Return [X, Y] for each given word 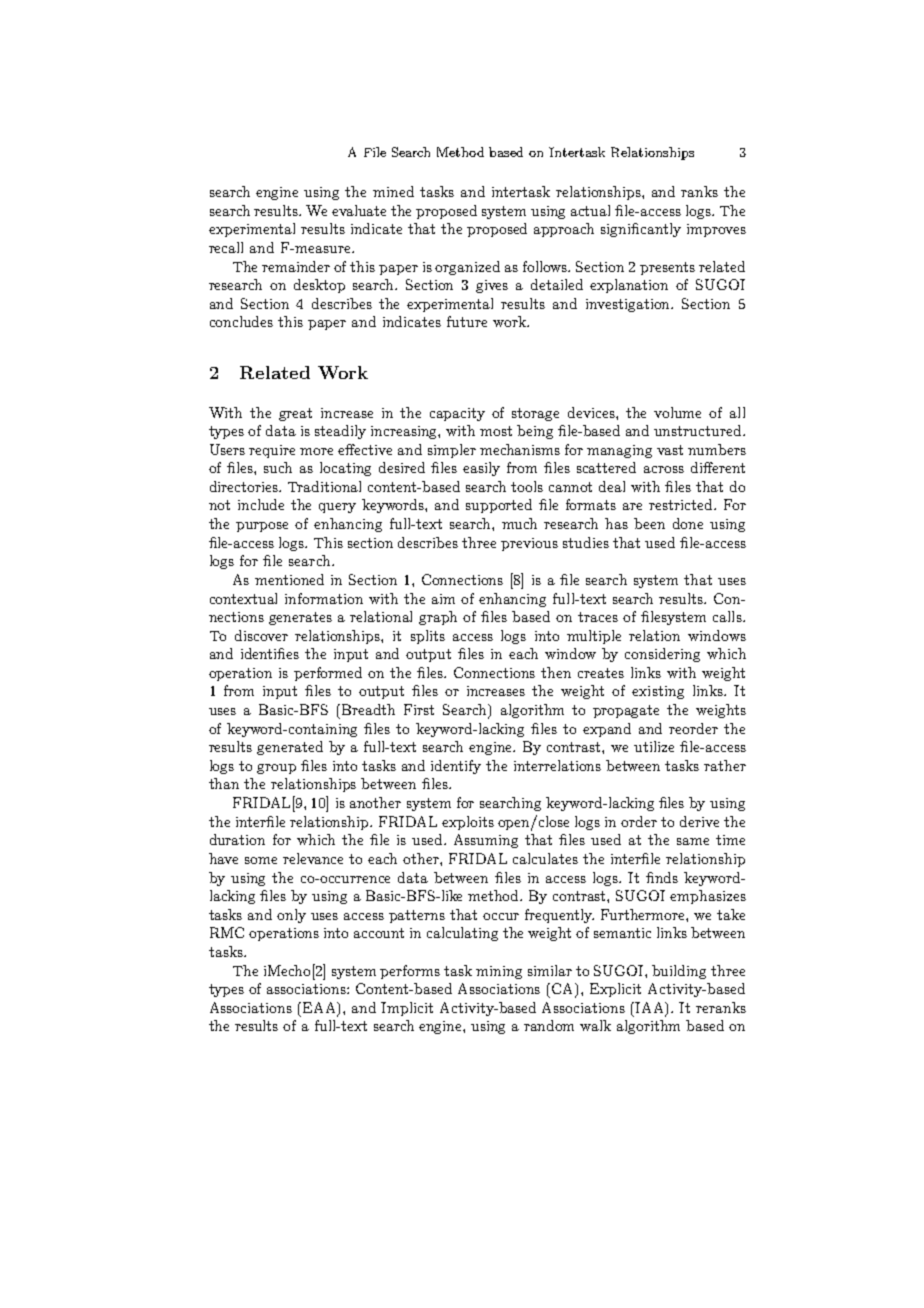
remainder [296, 266]
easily [481, 469]
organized [467, 268]
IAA [651, 1008]
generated [290, 748]
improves [716, 230]
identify [456, 767]
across [664, 469]
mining [499, 972]
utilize [654, 746]
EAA [321, 1008]
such [278, 467]
